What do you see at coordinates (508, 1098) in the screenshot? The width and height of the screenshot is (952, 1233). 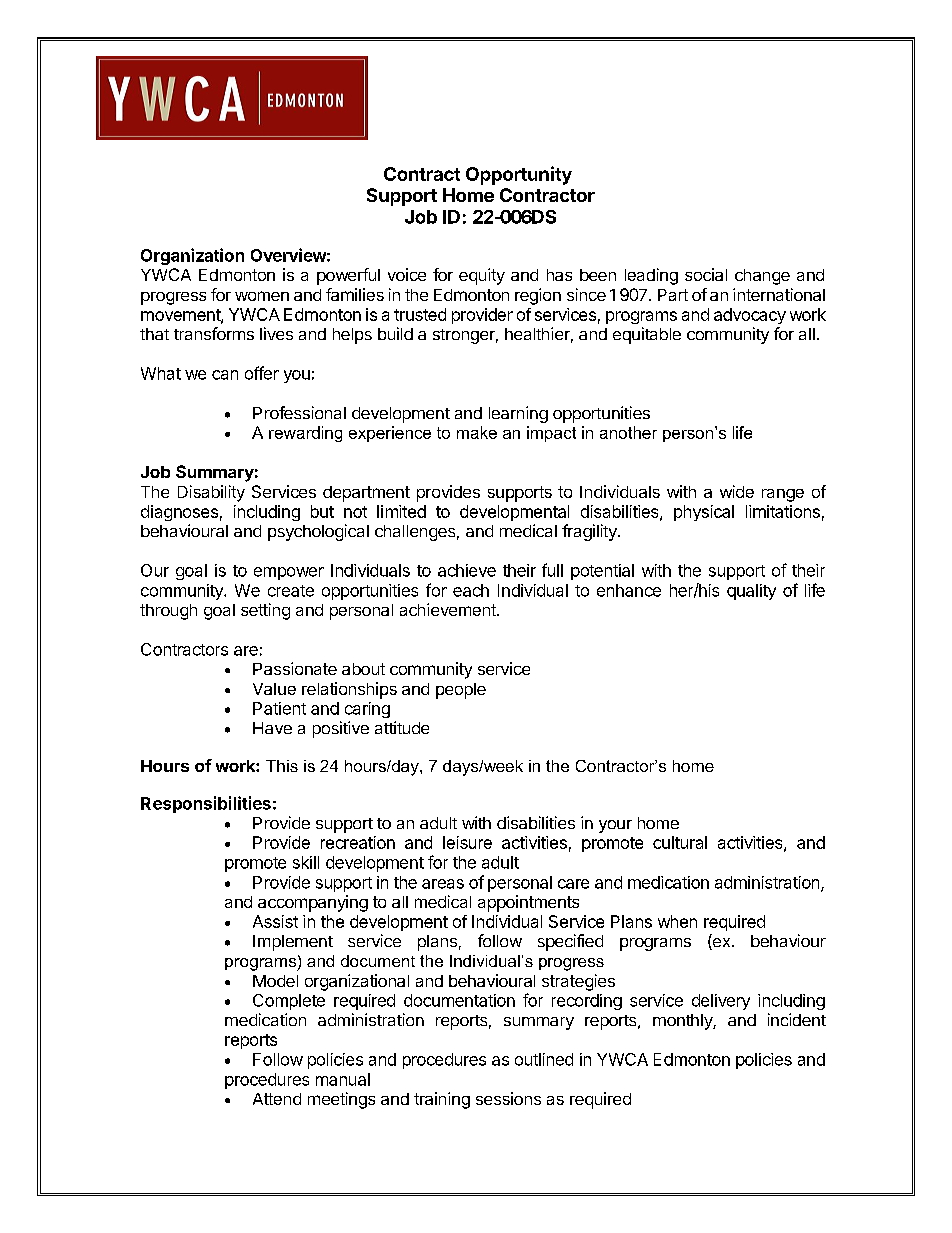 I see `sessions` at bounding box center [508, 1098].
